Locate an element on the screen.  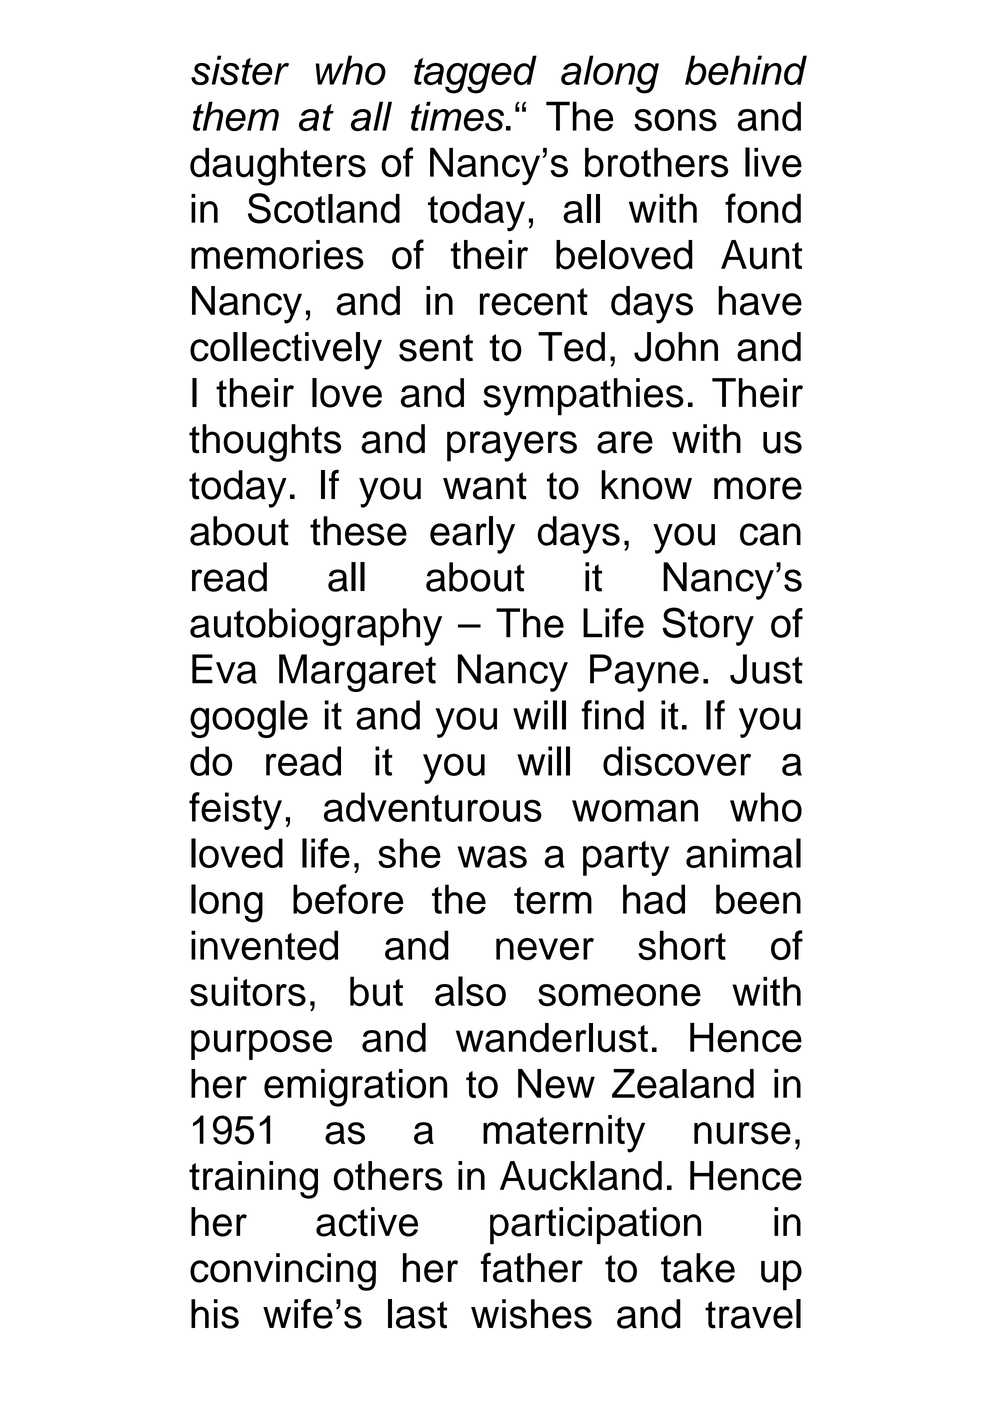
sons is located at coordinates (675, 120).
